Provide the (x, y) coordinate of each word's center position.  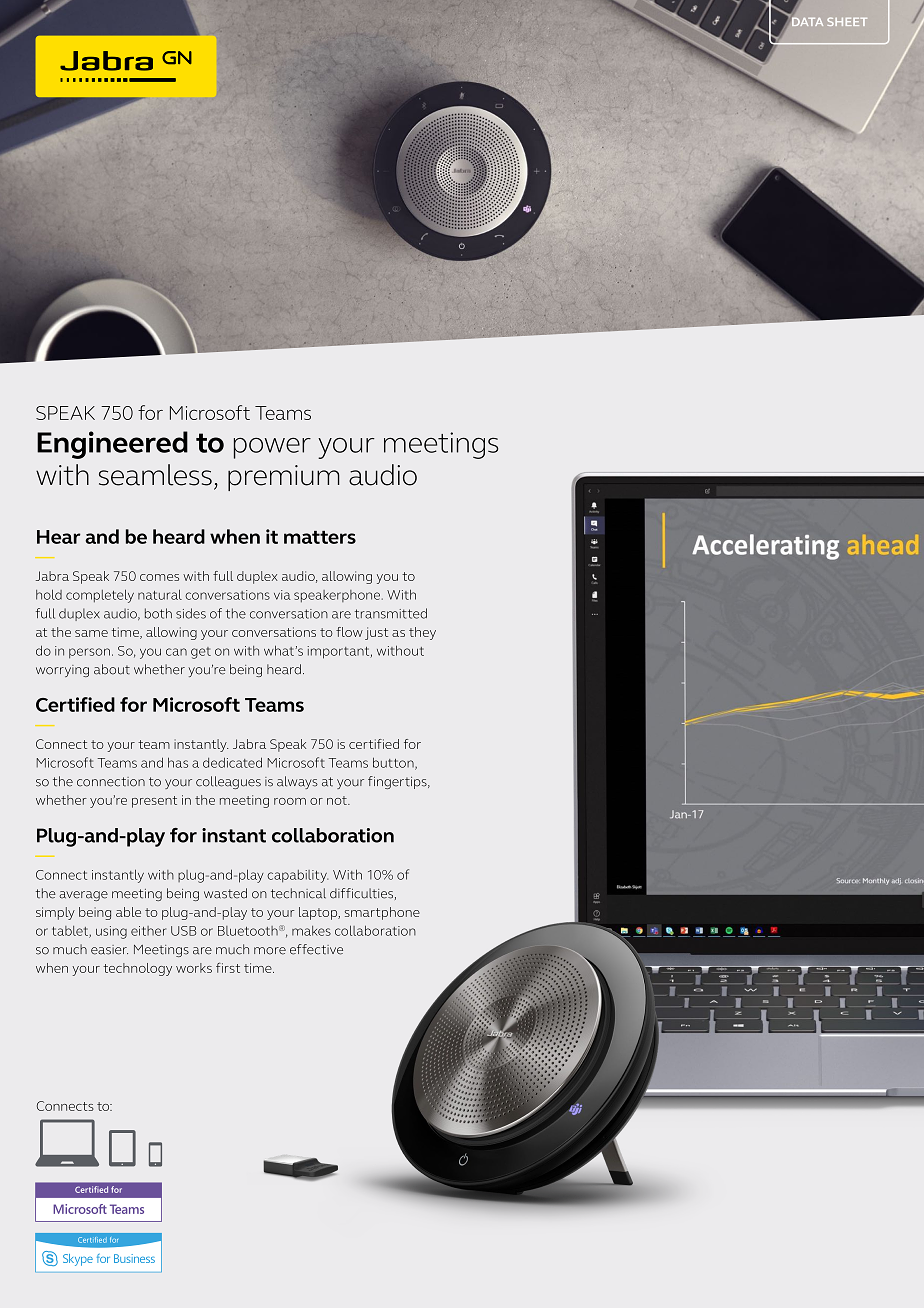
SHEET (847, 22)
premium (284, 478)
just (376, 633)
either (148, 931)
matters (320, 537)
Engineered (112, 445)
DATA (806, 22)
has (178, 762)
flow (349, 632)
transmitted (391, 613)
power (272, 448)
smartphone (382, 913)
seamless (155, 475)
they (422, 633)
